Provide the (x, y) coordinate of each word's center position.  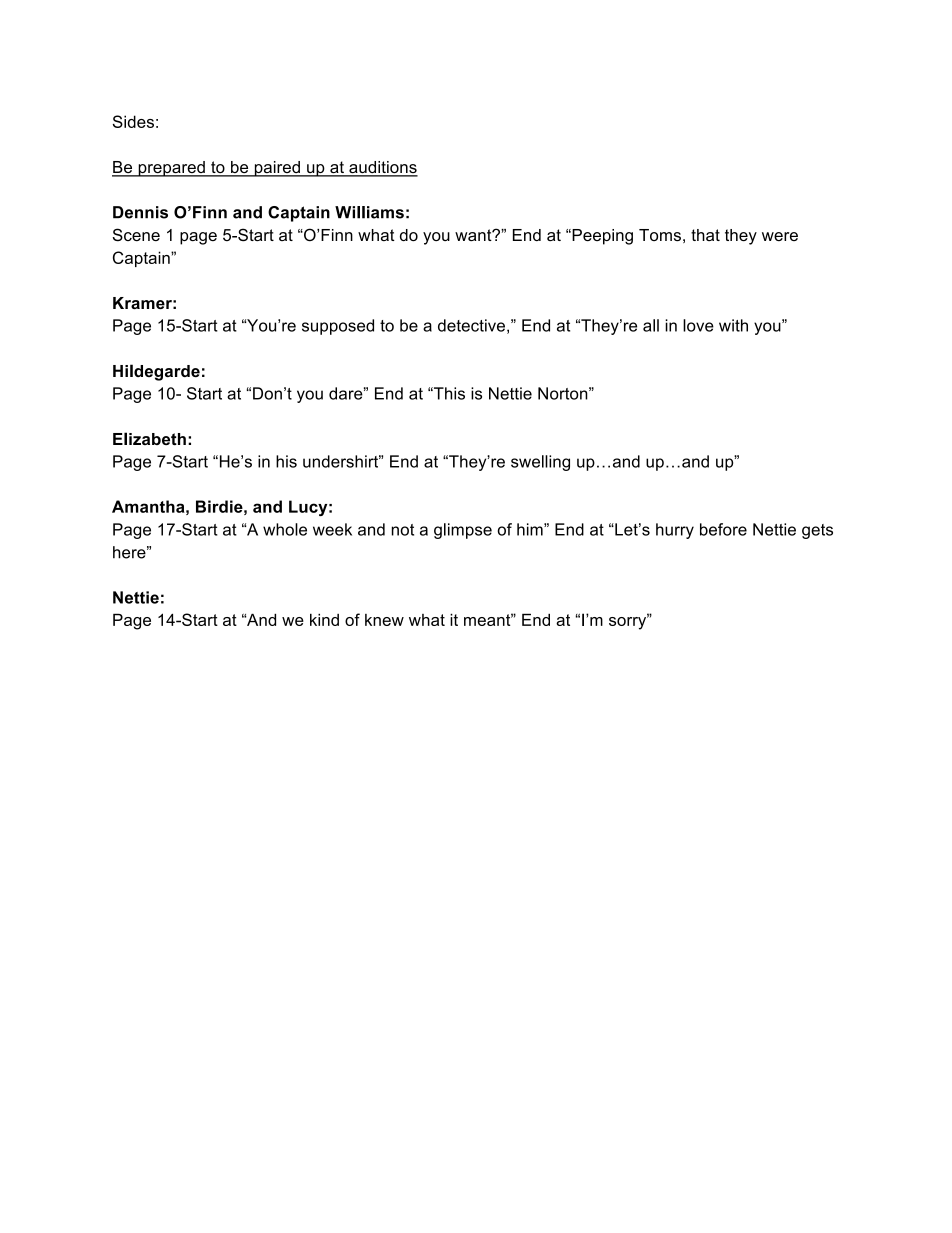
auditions (382, 168)
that (705, 235)
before (723, 529)
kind (324, 619)
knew (384, 620)
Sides (133, 121)
